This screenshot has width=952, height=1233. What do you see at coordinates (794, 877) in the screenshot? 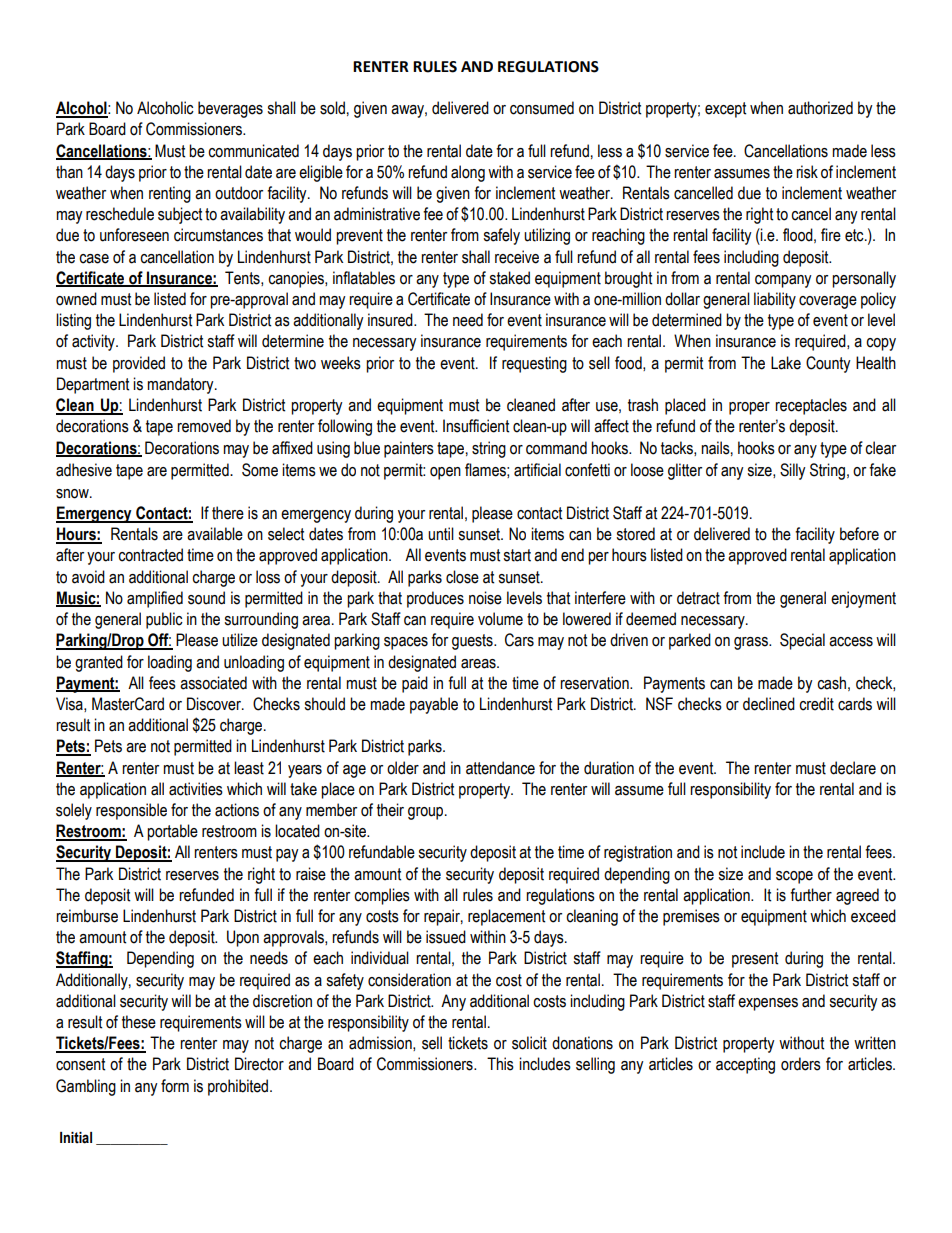
I see `scope` at bounding box center [794, 877].
